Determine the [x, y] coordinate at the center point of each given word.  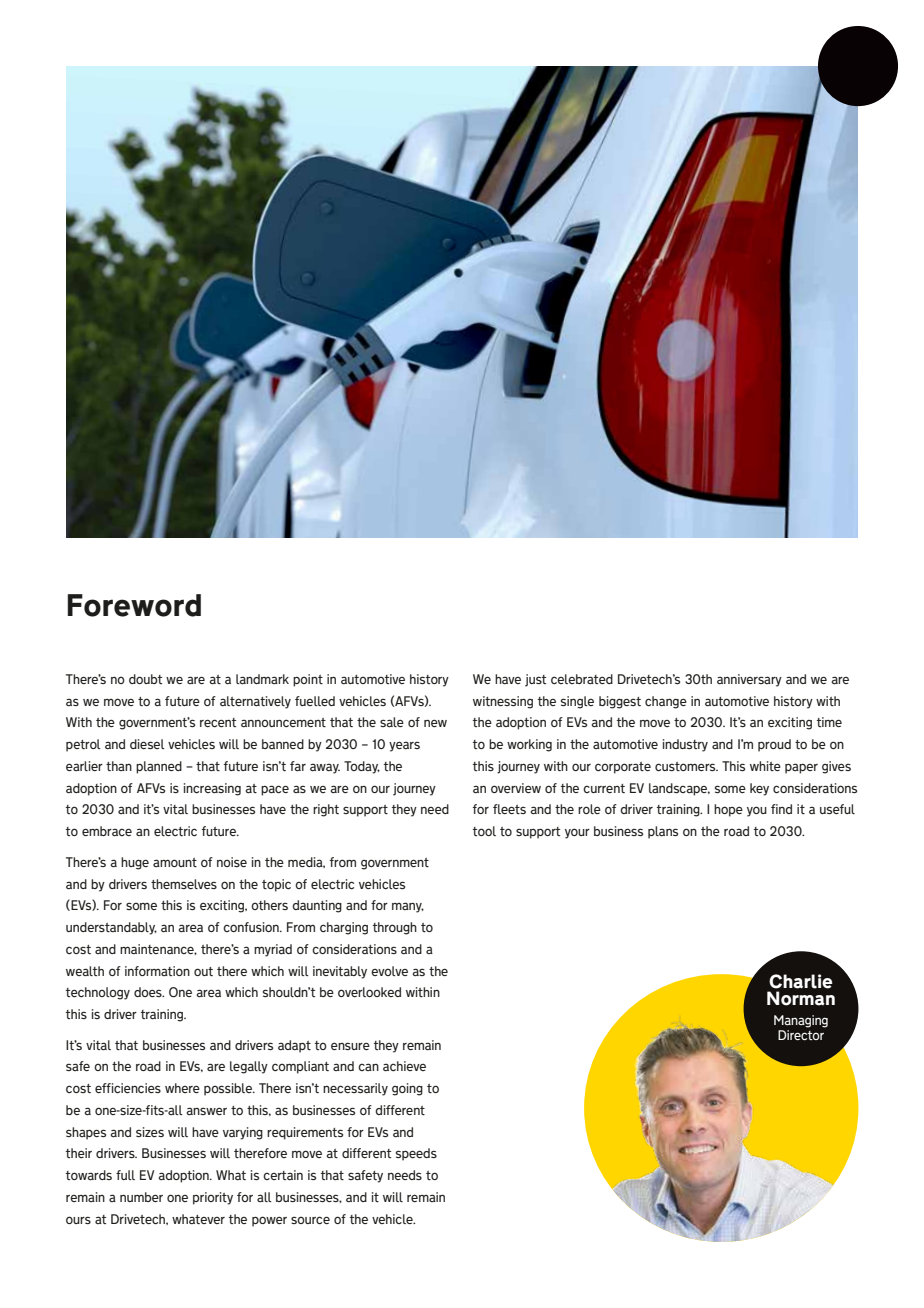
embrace [107, 831]
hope [728, 810]
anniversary [749, 680]
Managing [801, 1021]
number [141, 1197]
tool [484, 831]
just [535, 680]
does [149, 992]
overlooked [369, 992]
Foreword [134, 605]
